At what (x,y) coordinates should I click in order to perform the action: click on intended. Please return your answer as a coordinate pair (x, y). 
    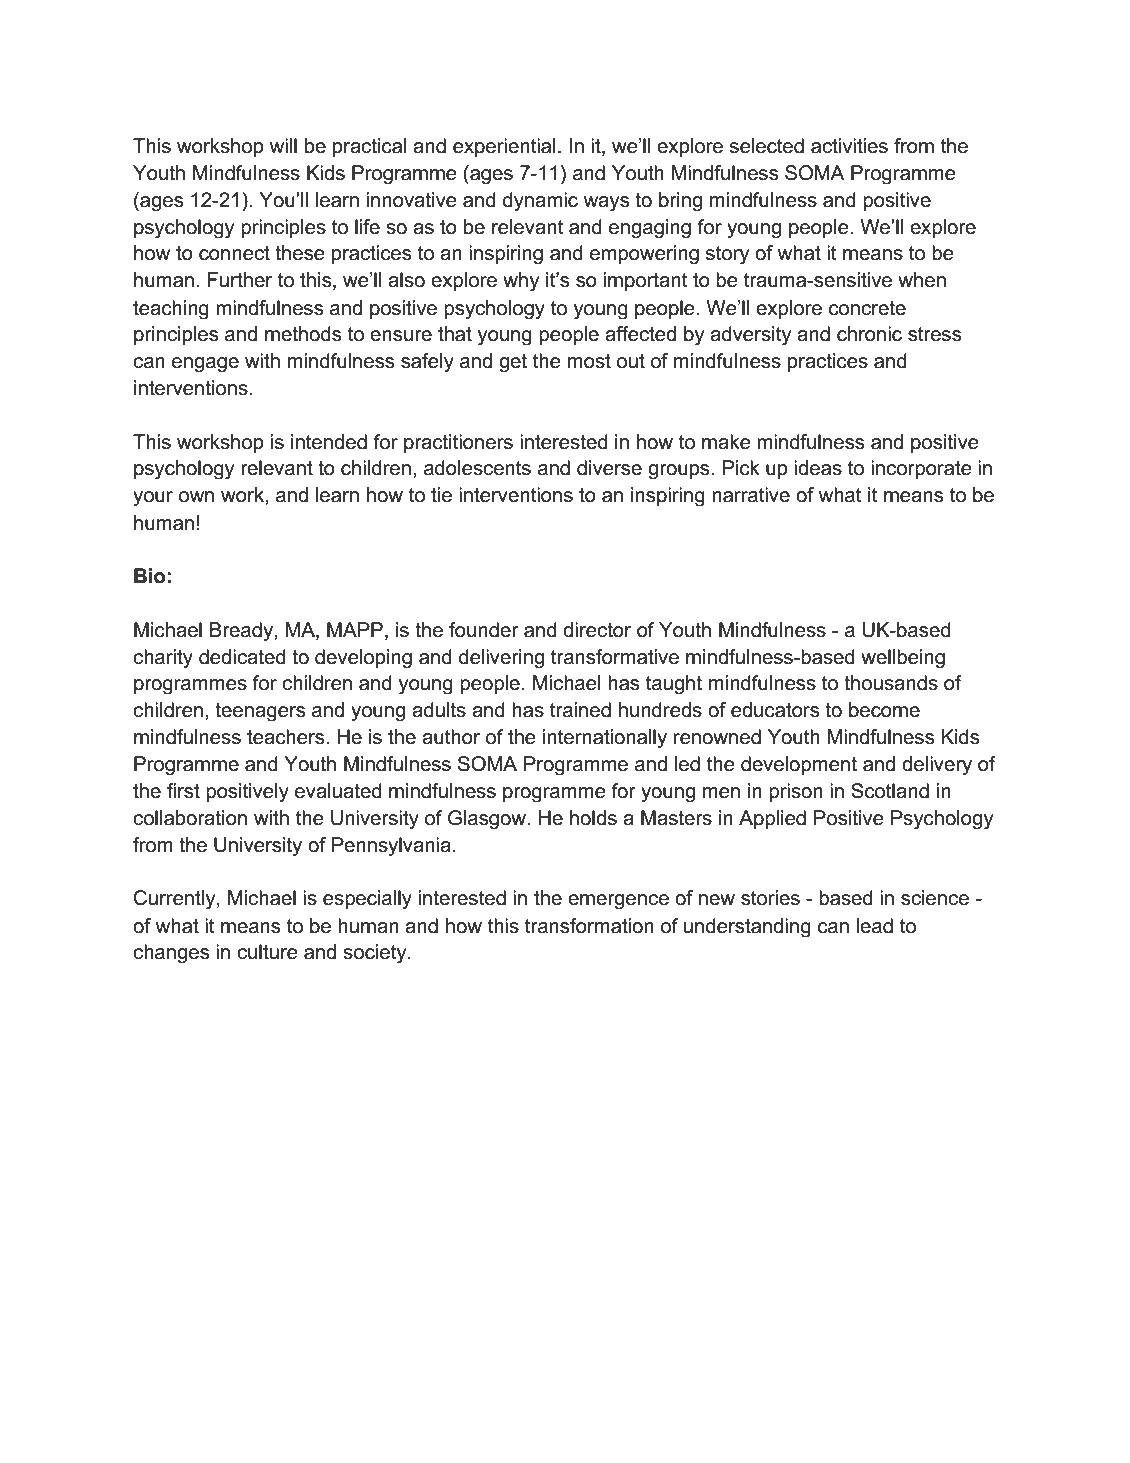
    Looking at the image, I should click on (329, 442).
